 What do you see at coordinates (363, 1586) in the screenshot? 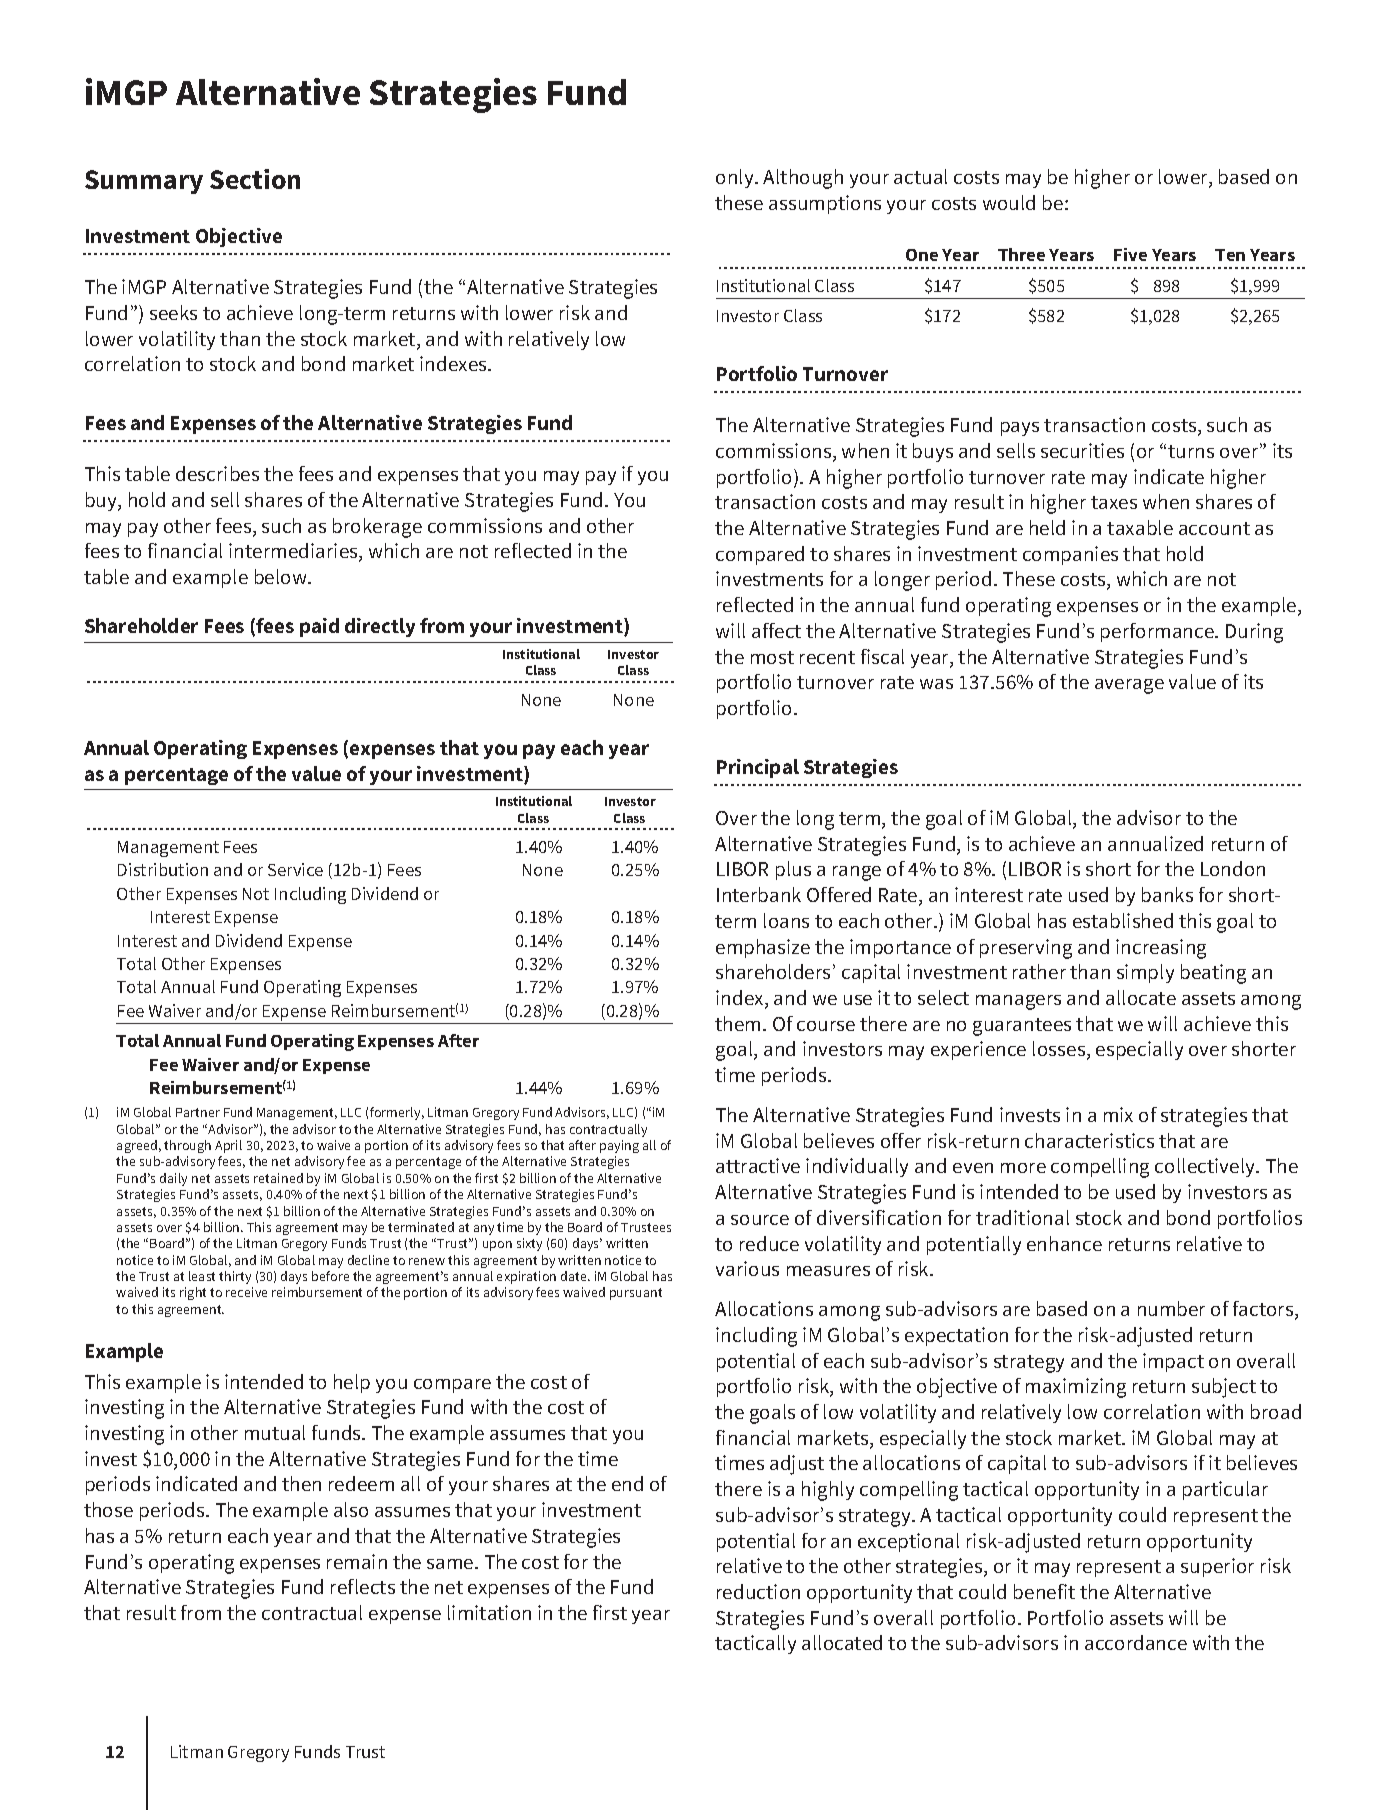
I see `reflects` at bounding box center [363, 1586].
